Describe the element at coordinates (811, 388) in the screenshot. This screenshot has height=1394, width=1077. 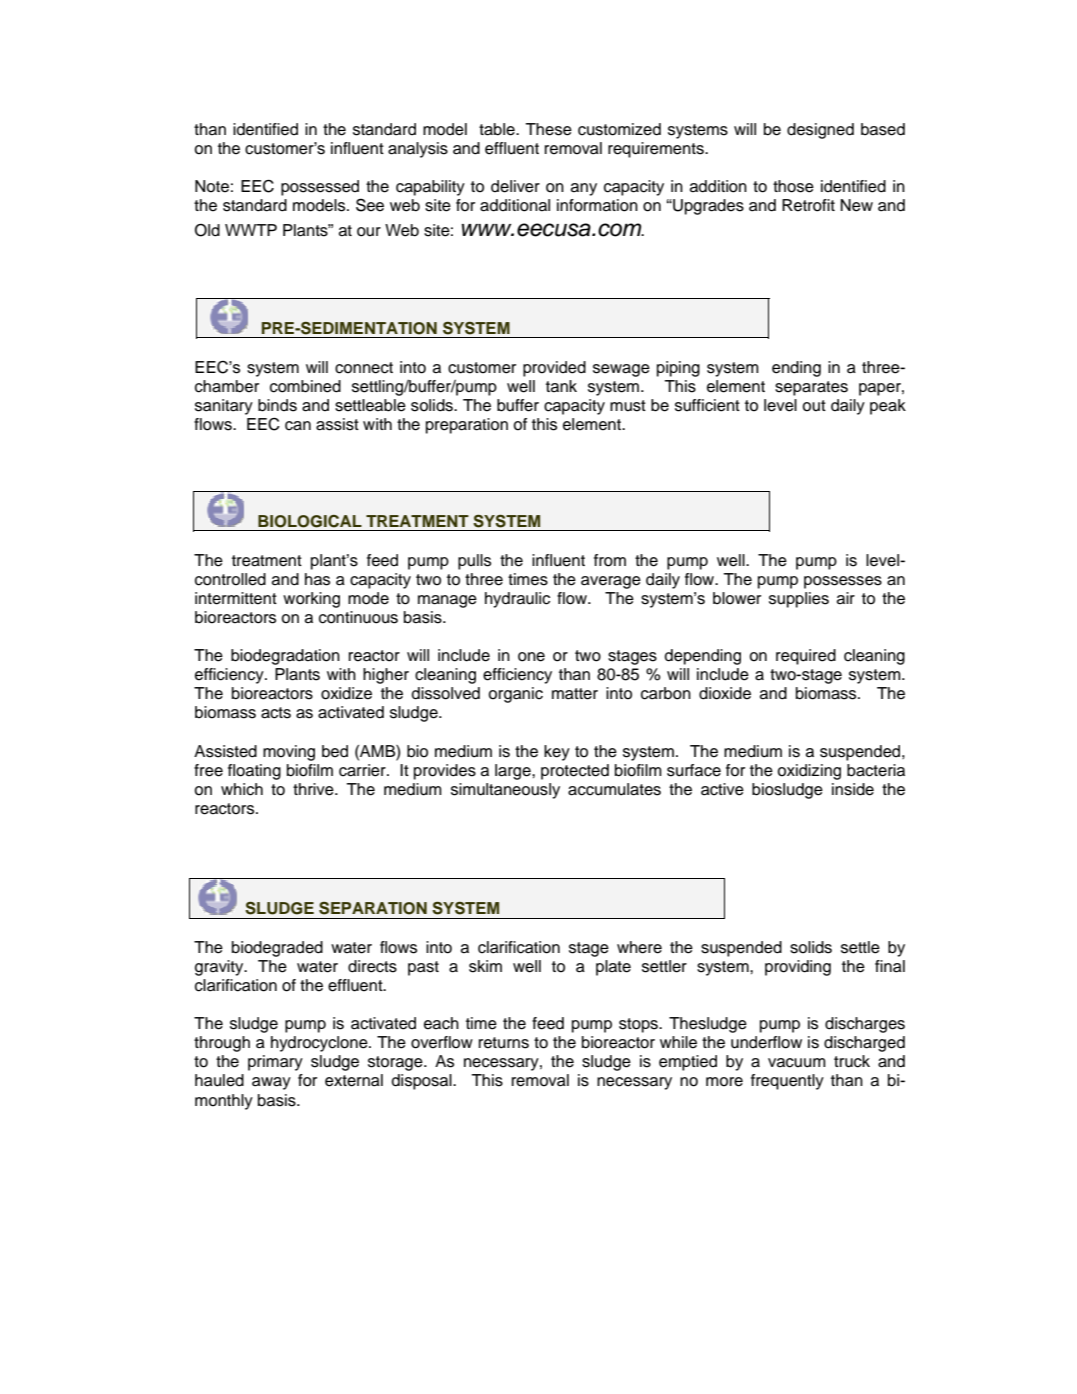
I see `separates` at that location.
